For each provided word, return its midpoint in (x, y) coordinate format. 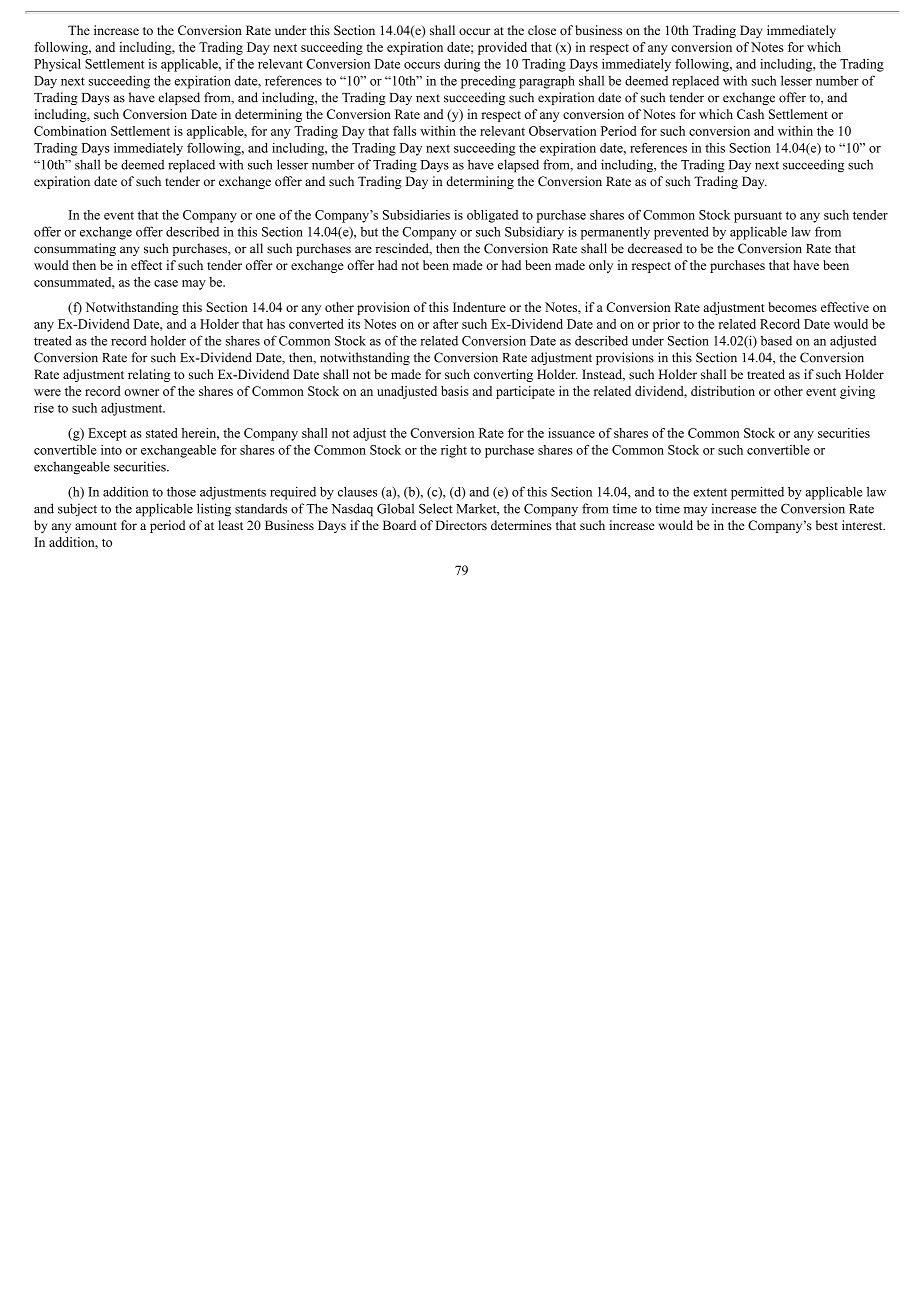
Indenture (479, 307)
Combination (70, 131)
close (542, 30)
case (166, 283)
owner (141, 392)
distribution (723, 391)
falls (404, 131)
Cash (750, 114)
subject (77, 510)
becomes (792, 307)
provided (502, 48)
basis (455, 391)
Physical (57, 65)
